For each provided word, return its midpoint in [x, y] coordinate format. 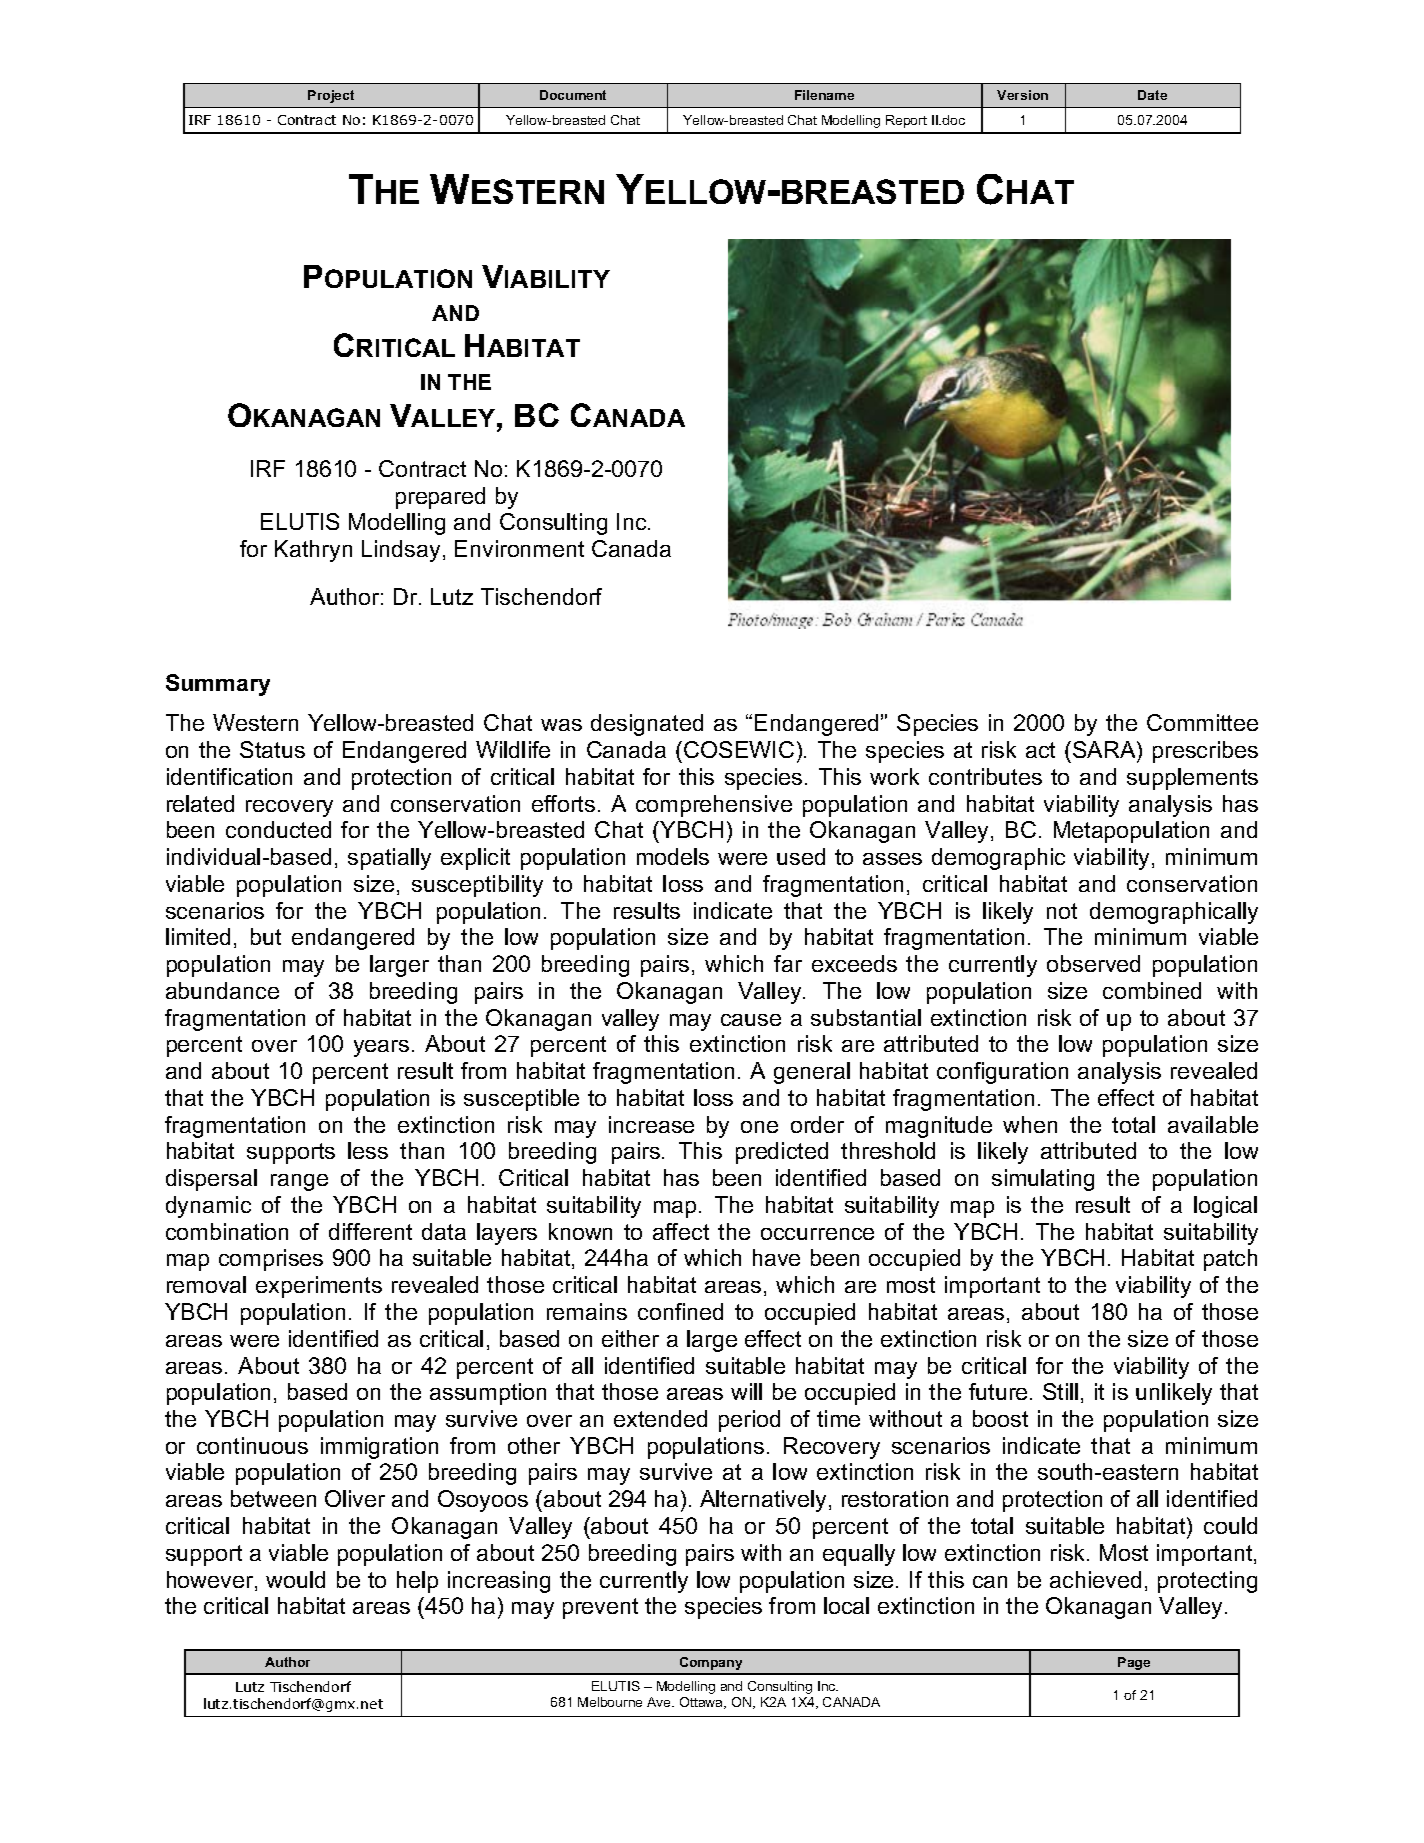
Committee [1202, 722]
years [381, 1048]
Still [1060, 1391]
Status [272, 749]
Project [331, 96]
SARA [1105, 749]
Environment [519, 548]
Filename [824, 95]
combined [1152, 990]
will [746, 1391]
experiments [319, 1287]
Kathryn [313, 551]
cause [751, 1020]
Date [1152, 95]
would [295, 1579]
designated [647, 725]
